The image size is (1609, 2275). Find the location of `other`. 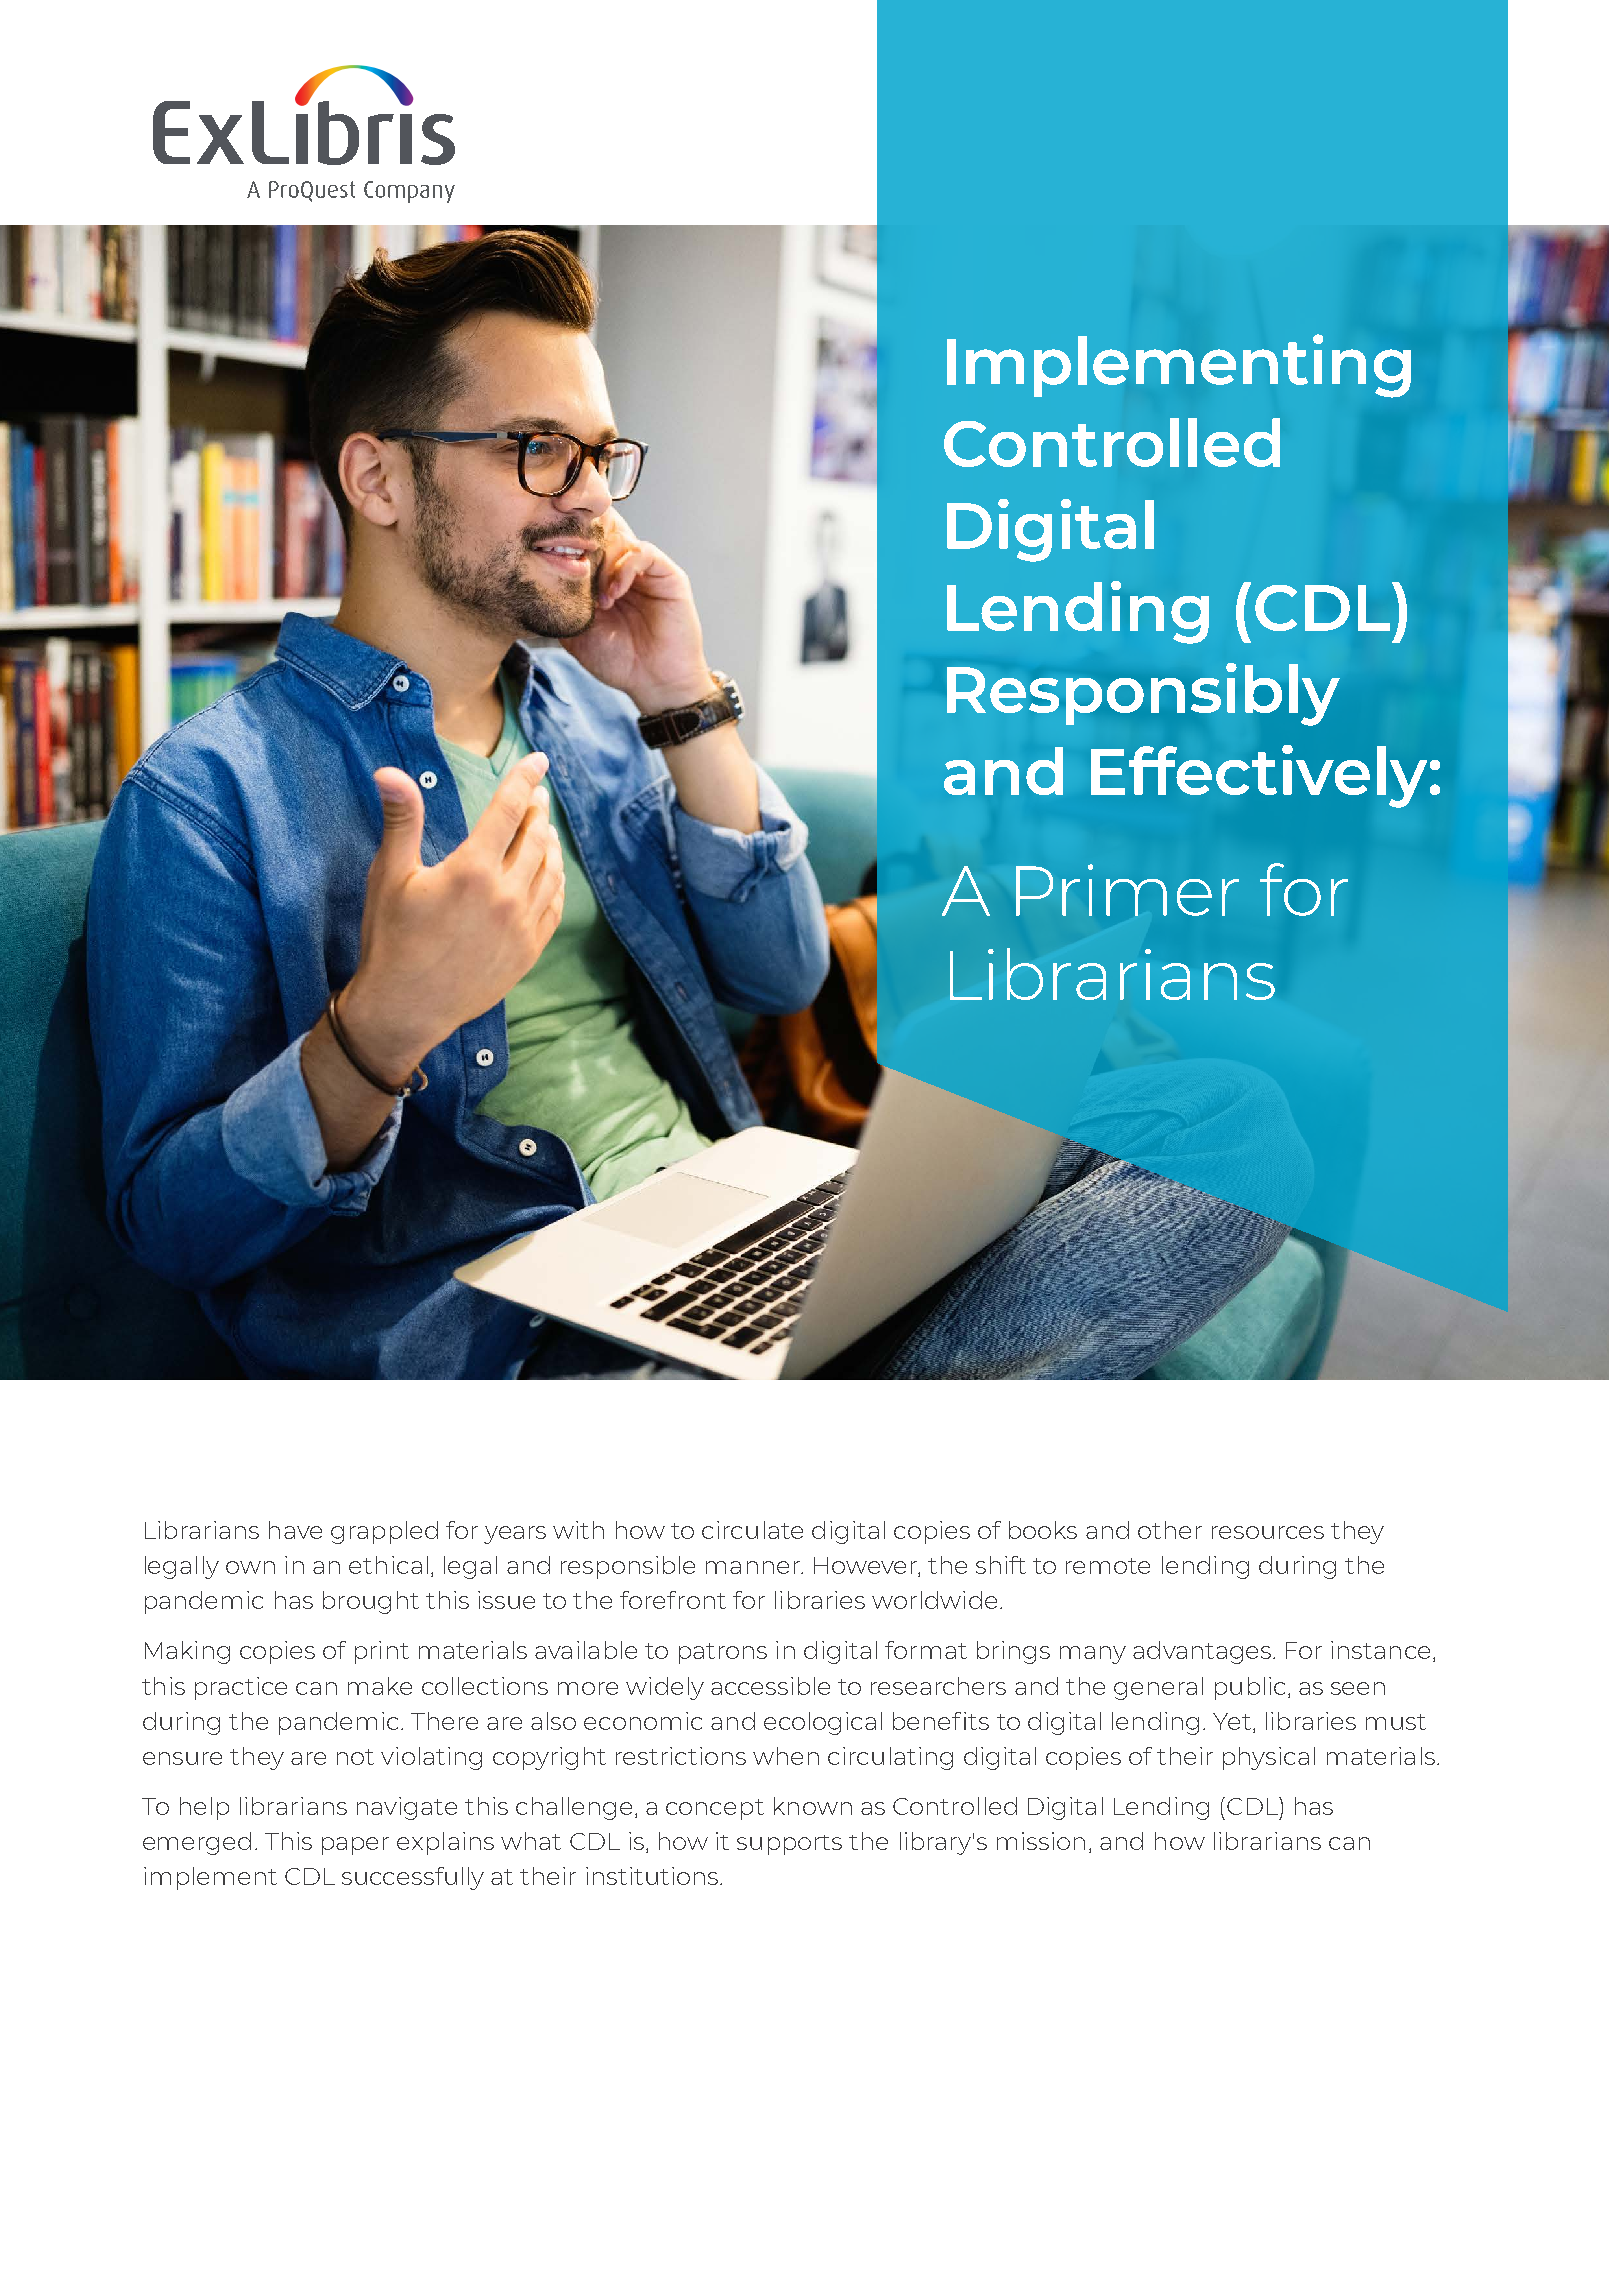

other is located at coordinates (1170, 1530).
